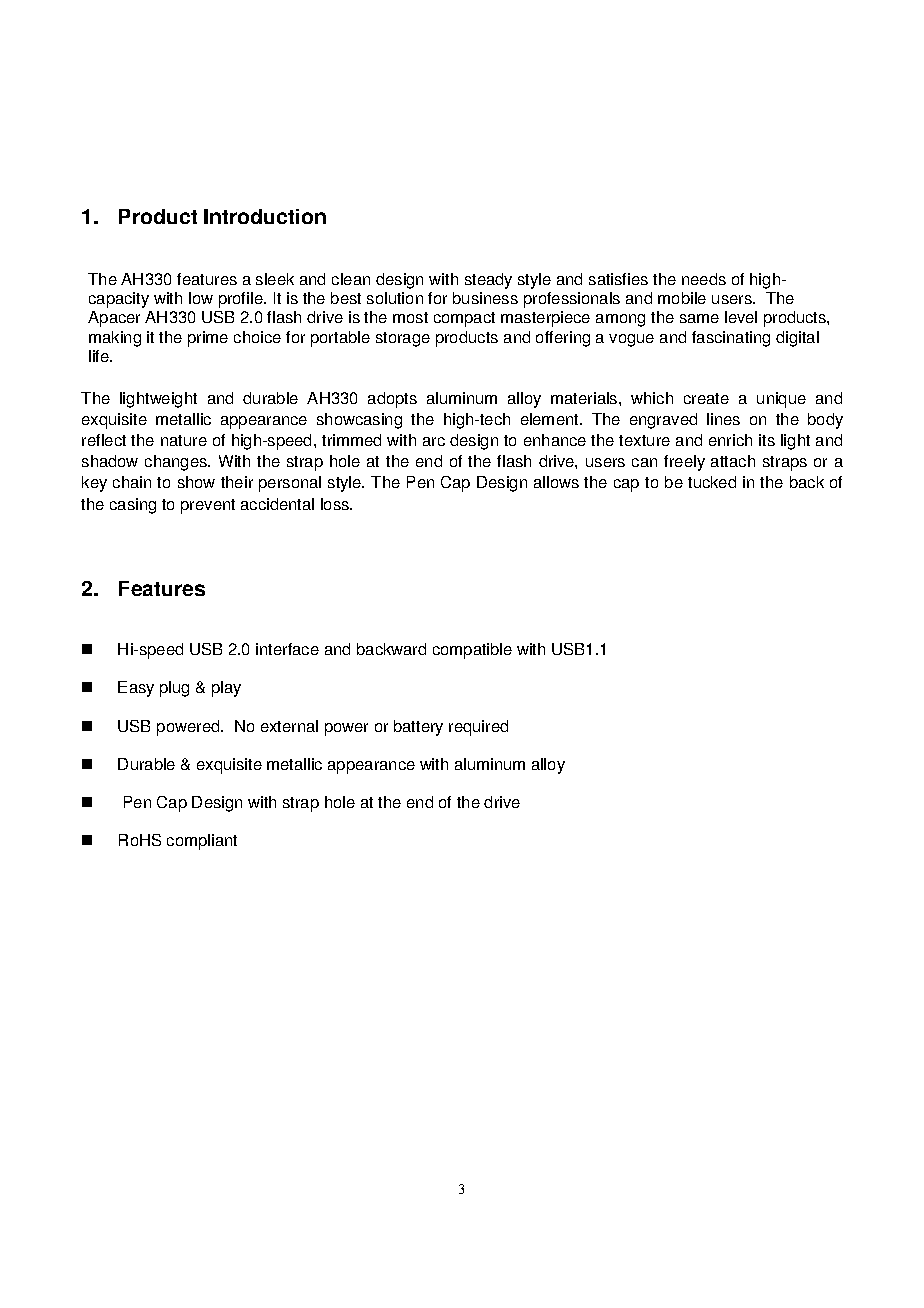 This image has width=924, height=1308. Describe the element at coordinates (731, 339) in the image. I see `fascinating` at that location.
